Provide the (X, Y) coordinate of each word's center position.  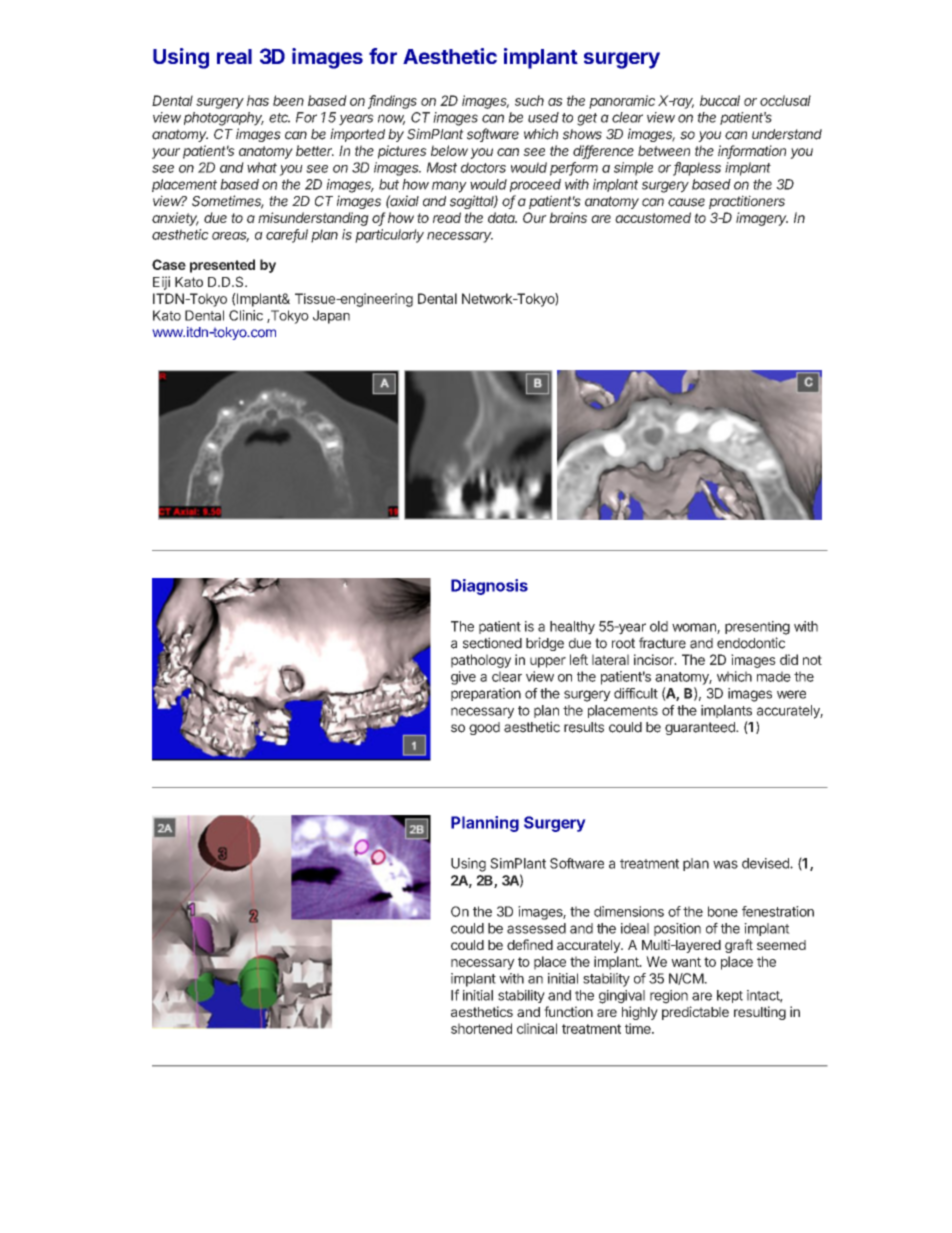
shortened (481, 1028)
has (258, 100)
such (529, 100)
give (463, 678)
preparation (486, 694)
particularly (389, 236)
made (774, 676)
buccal (720, 100)
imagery (762, 219)
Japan (331, 317)
